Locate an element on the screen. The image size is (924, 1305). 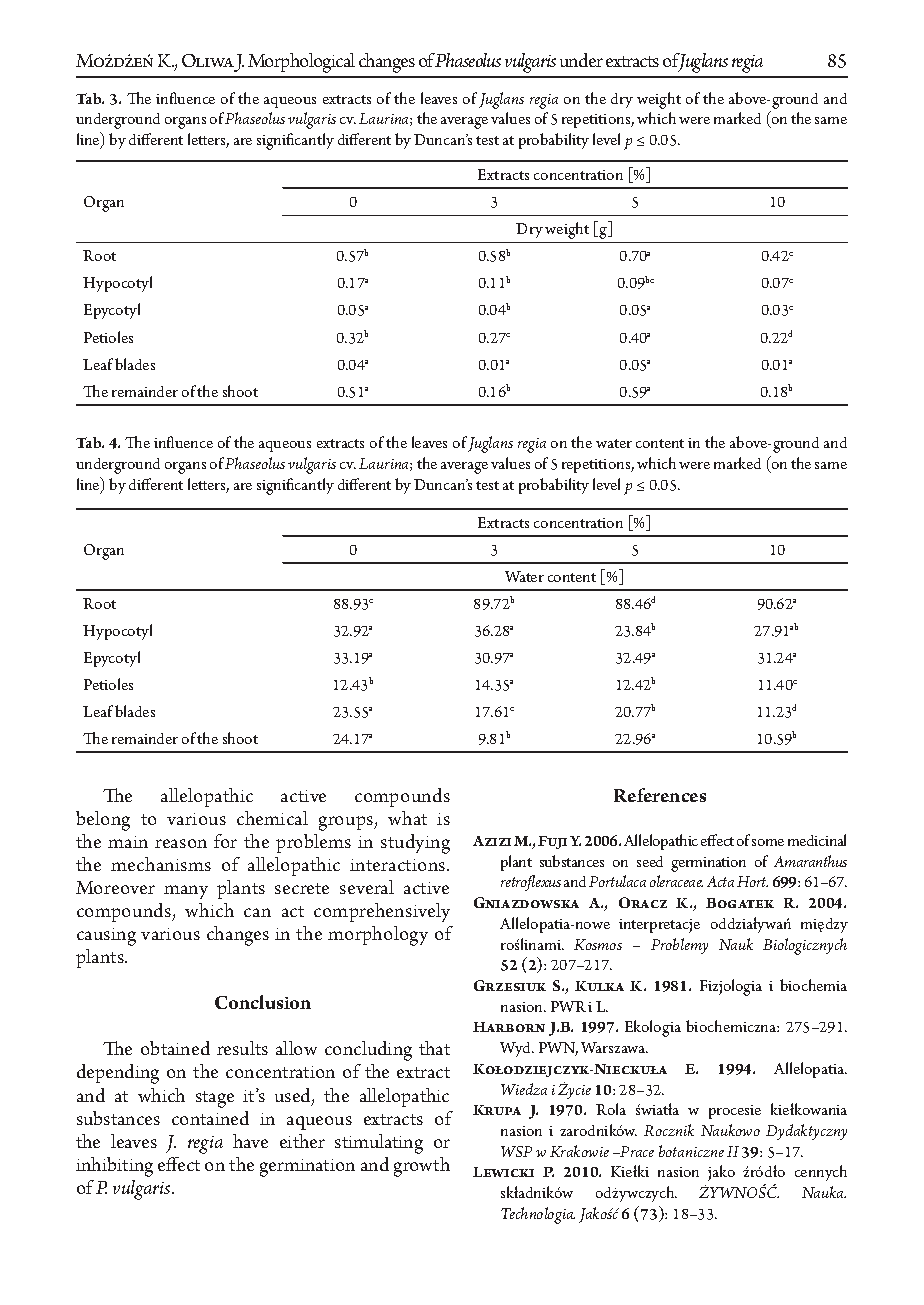
retroflexus is located at coordinates (531, 883).
